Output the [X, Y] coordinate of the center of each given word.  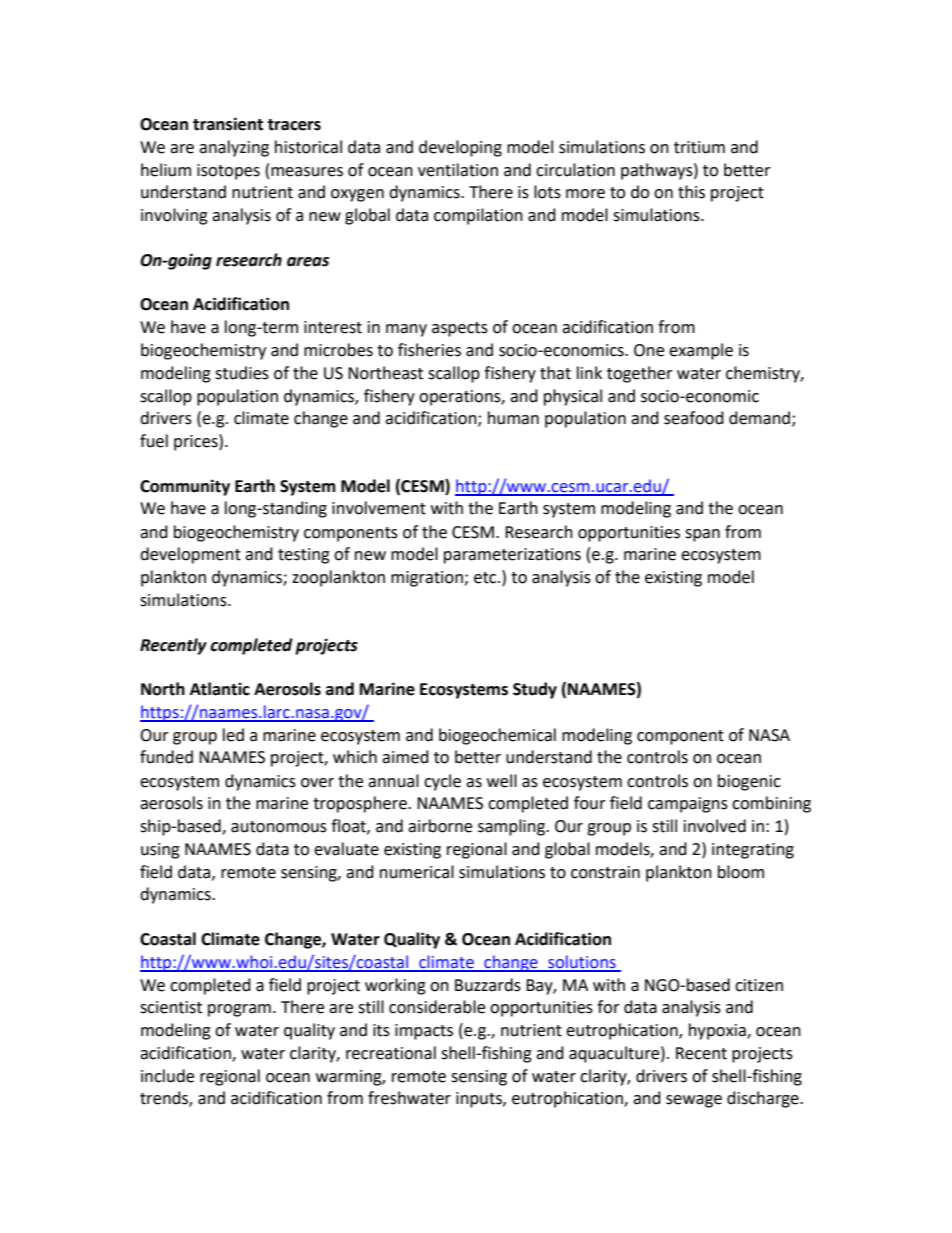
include [167, 1076]
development [190, 555]
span [702, 535]
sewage [694, 1101]
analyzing [234, 148]
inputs [480, 1100]
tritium [699, 147]
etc [486, 578]
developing [460, 148]
